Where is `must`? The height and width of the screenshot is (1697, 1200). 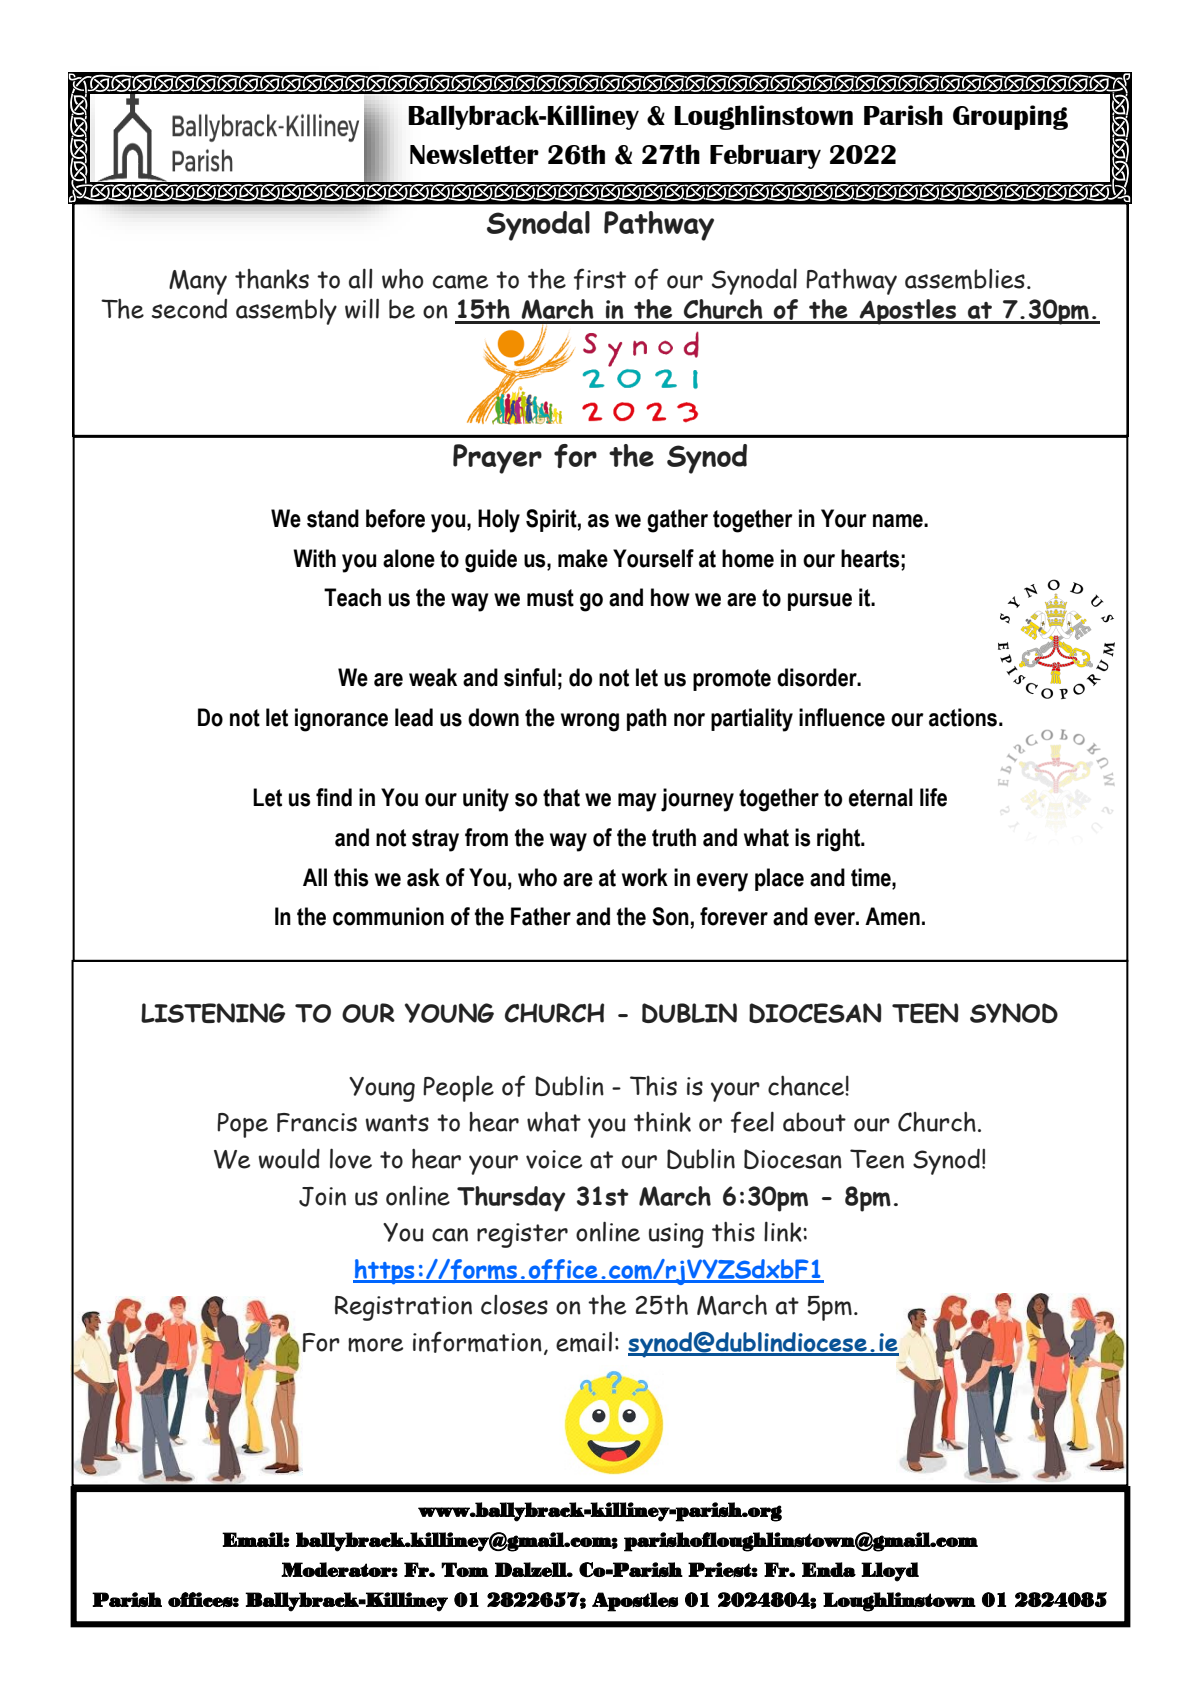 must is located at coordinates (550, 598).
